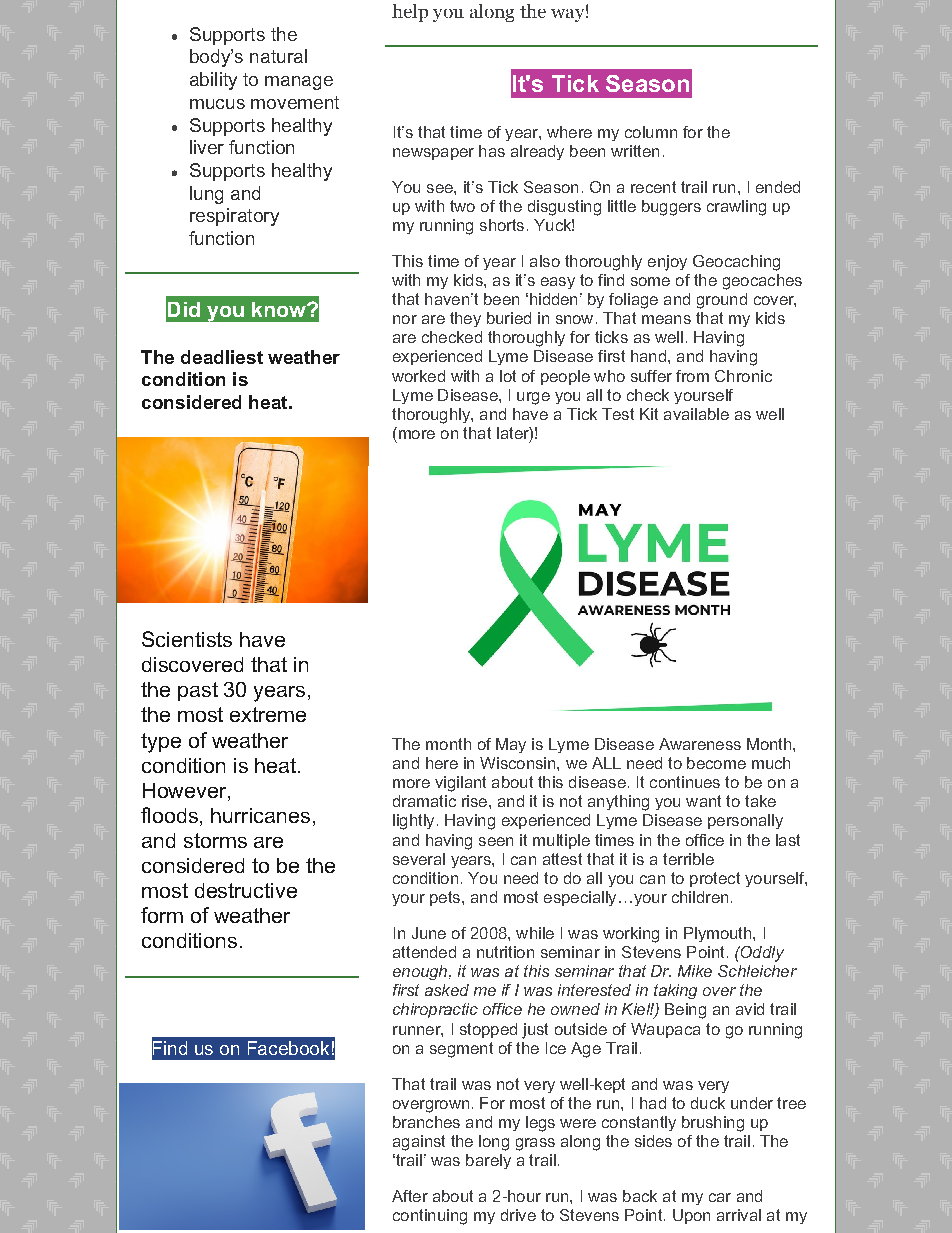  I want to click on nutrition, so click(505, 952).
